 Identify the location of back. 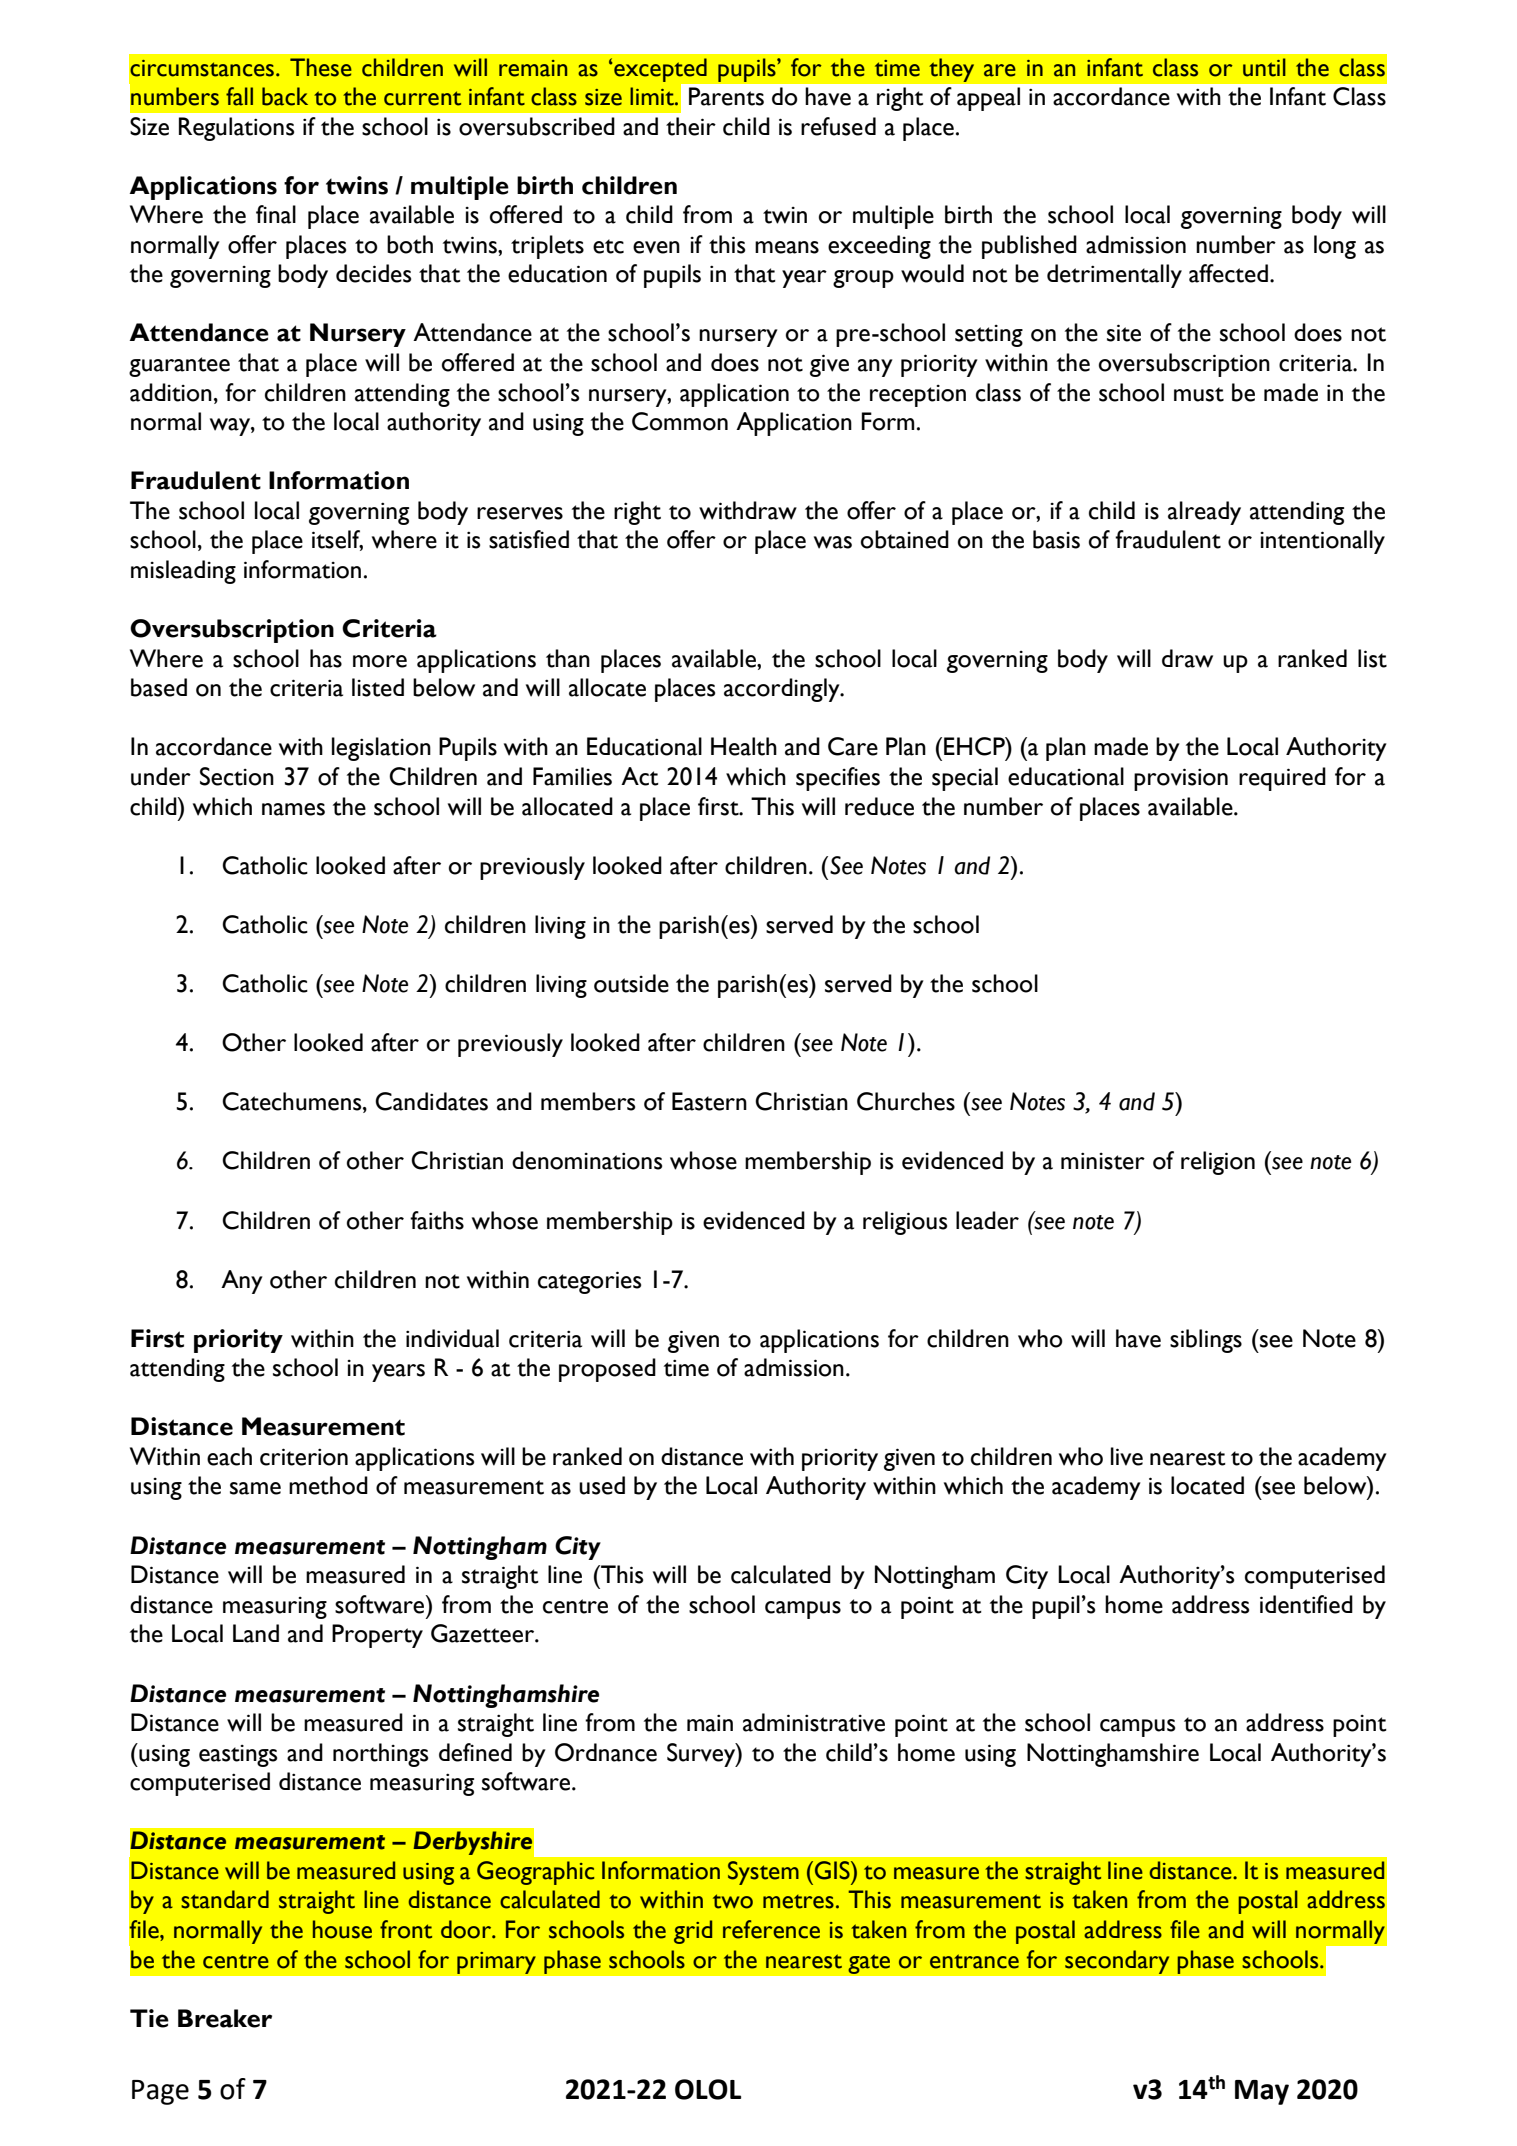
(285, 96).
